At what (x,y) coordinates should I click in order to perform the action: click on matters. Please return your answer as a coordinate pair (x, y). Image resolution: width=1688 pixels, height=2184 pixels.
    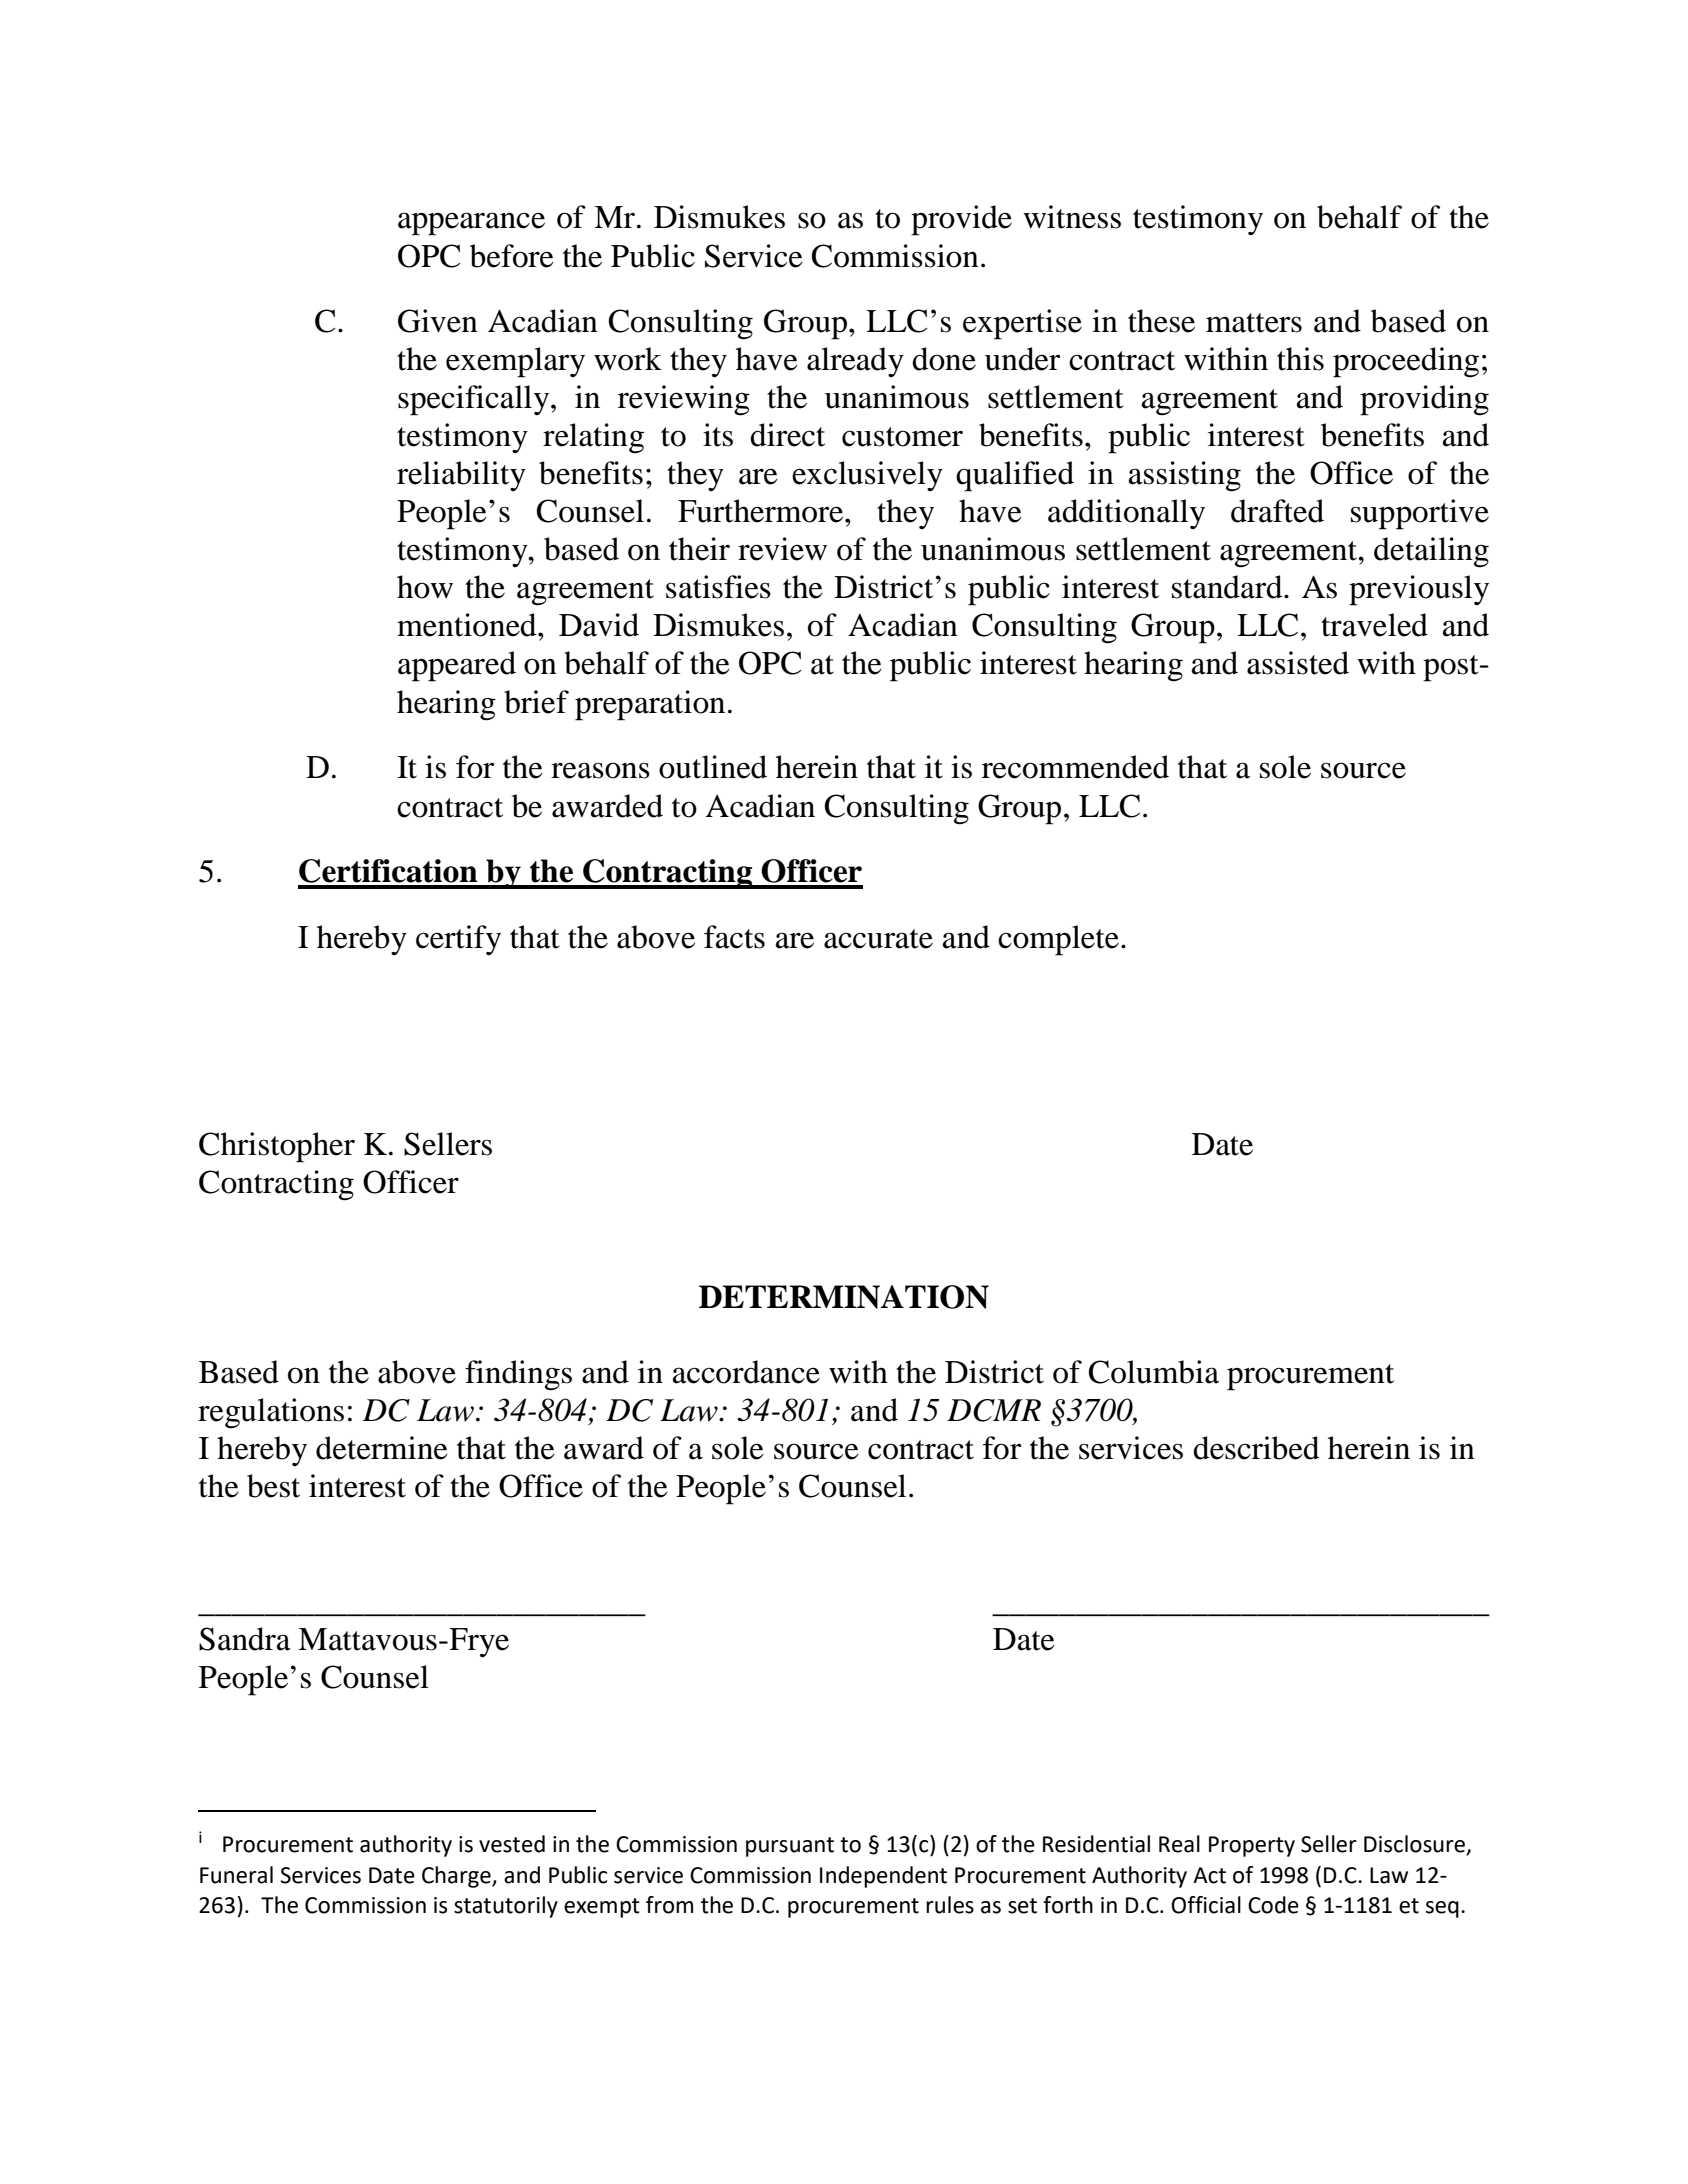
    Looking at the image, I should click on (1254, 323).
